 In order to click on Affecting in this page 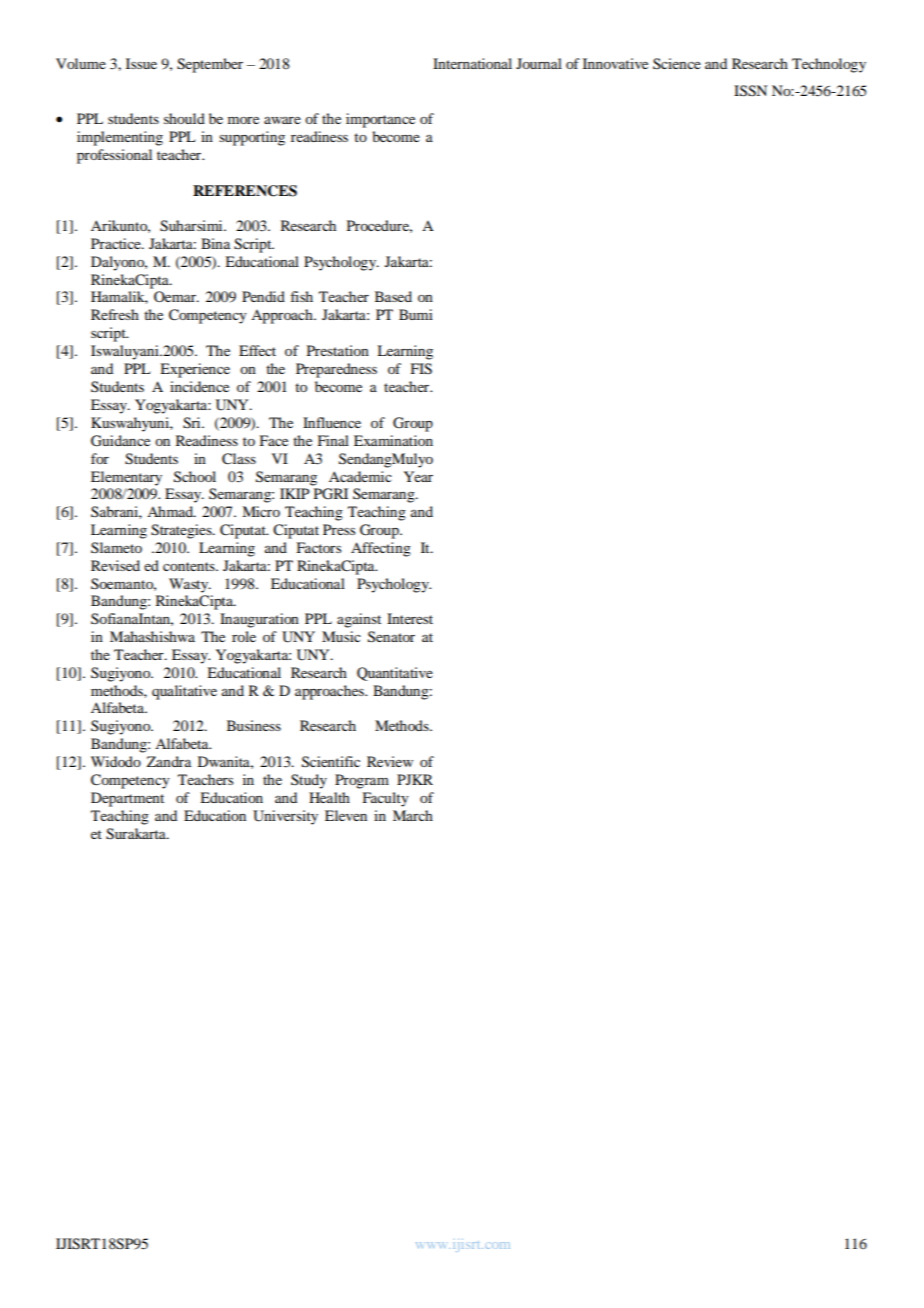, I will do `click(381, 549)`.
